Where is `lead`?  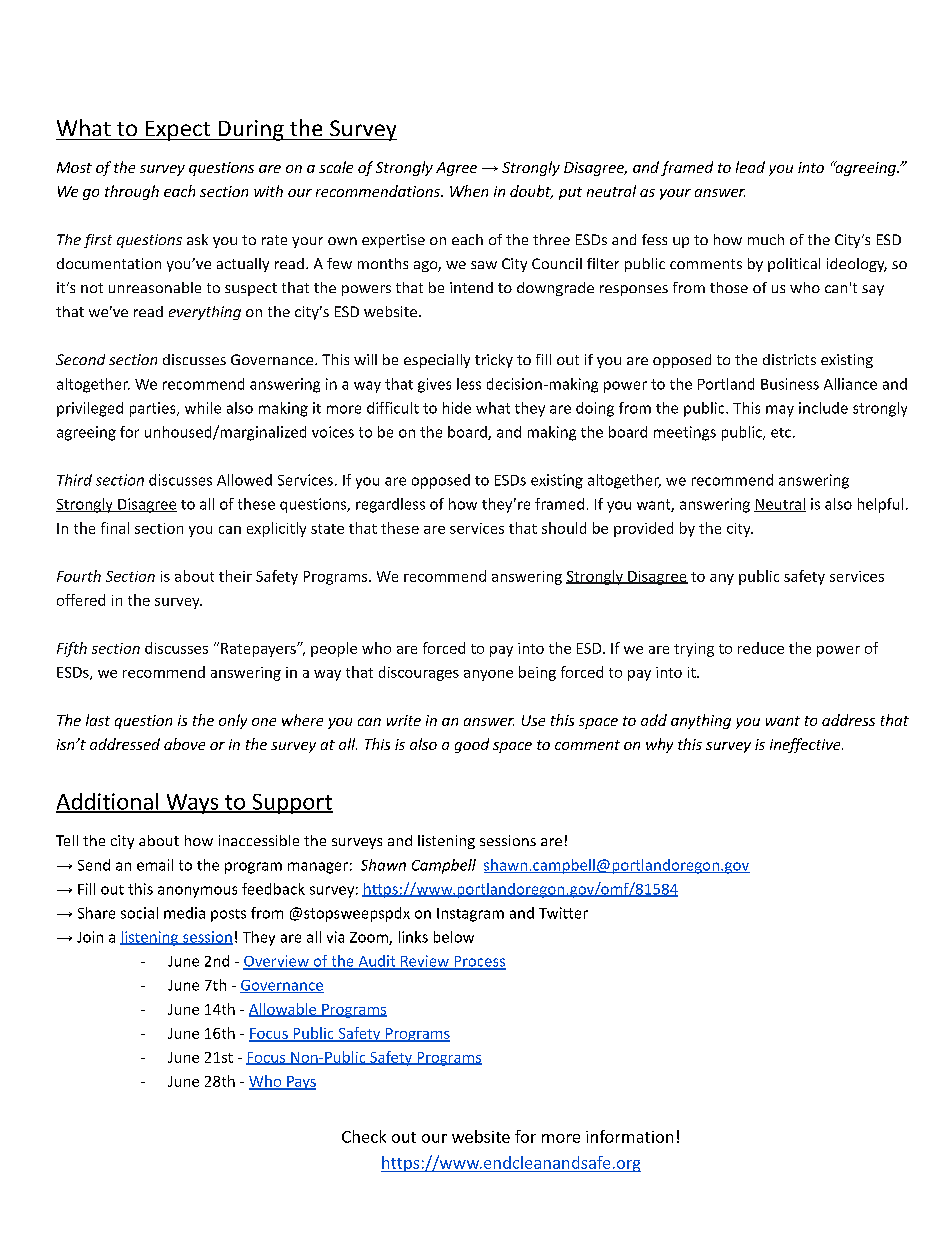
lead is located at coordinates (750, 167).
